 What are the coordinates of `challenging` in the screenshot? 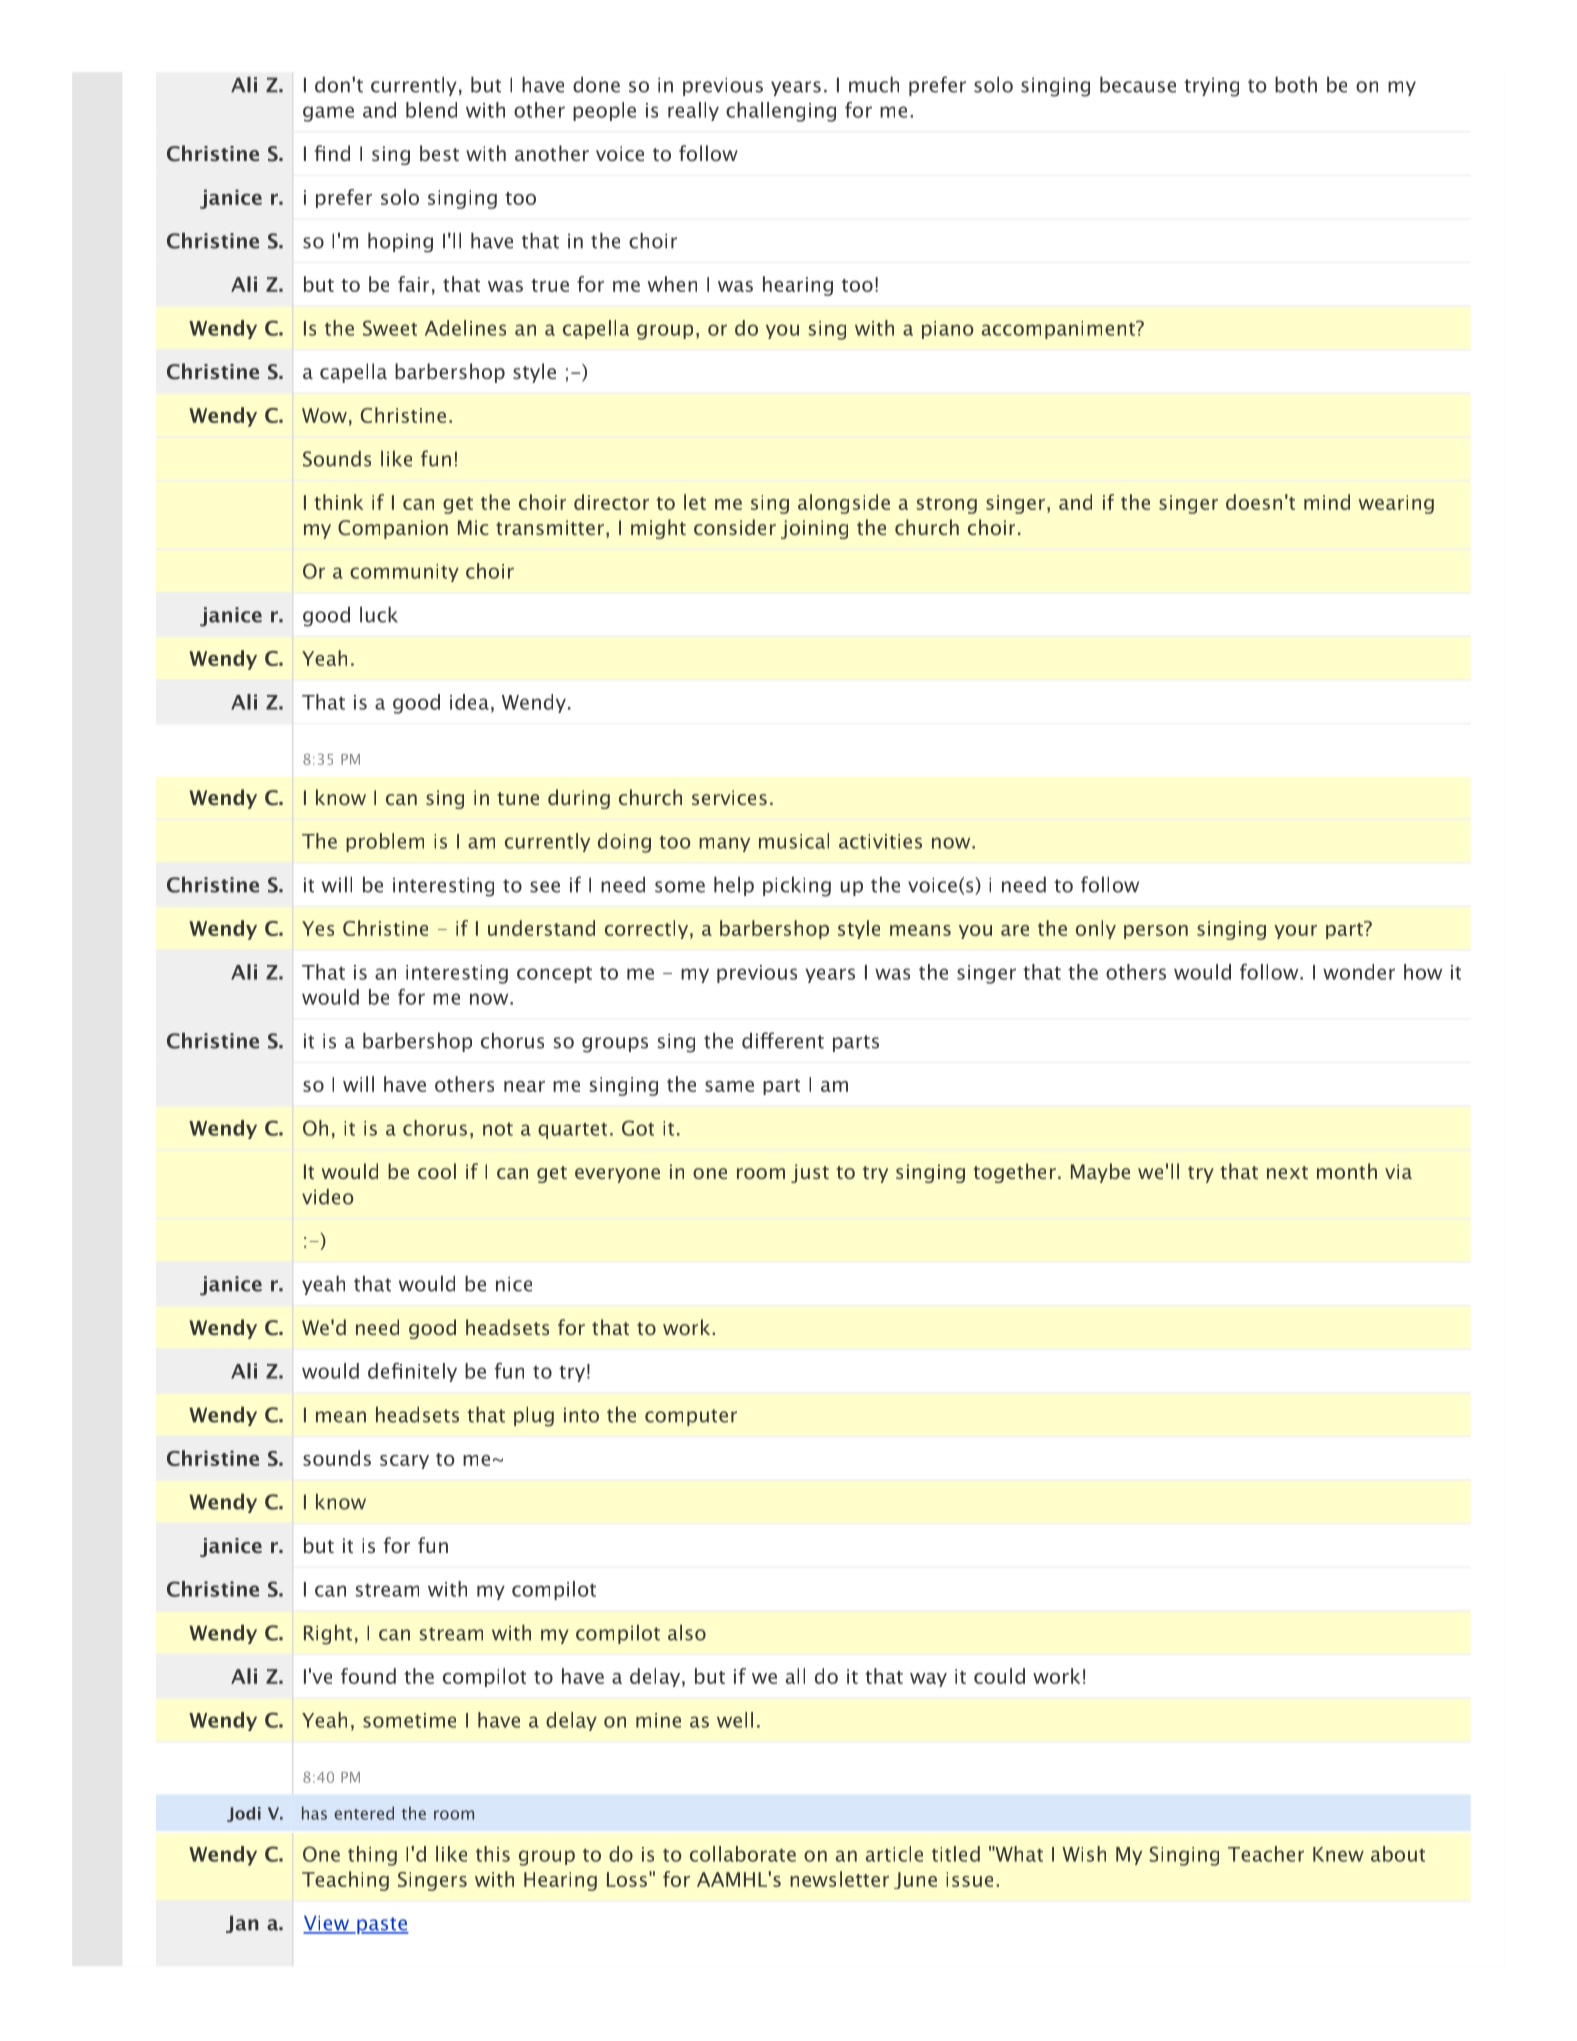 It's located at (781, 112).
